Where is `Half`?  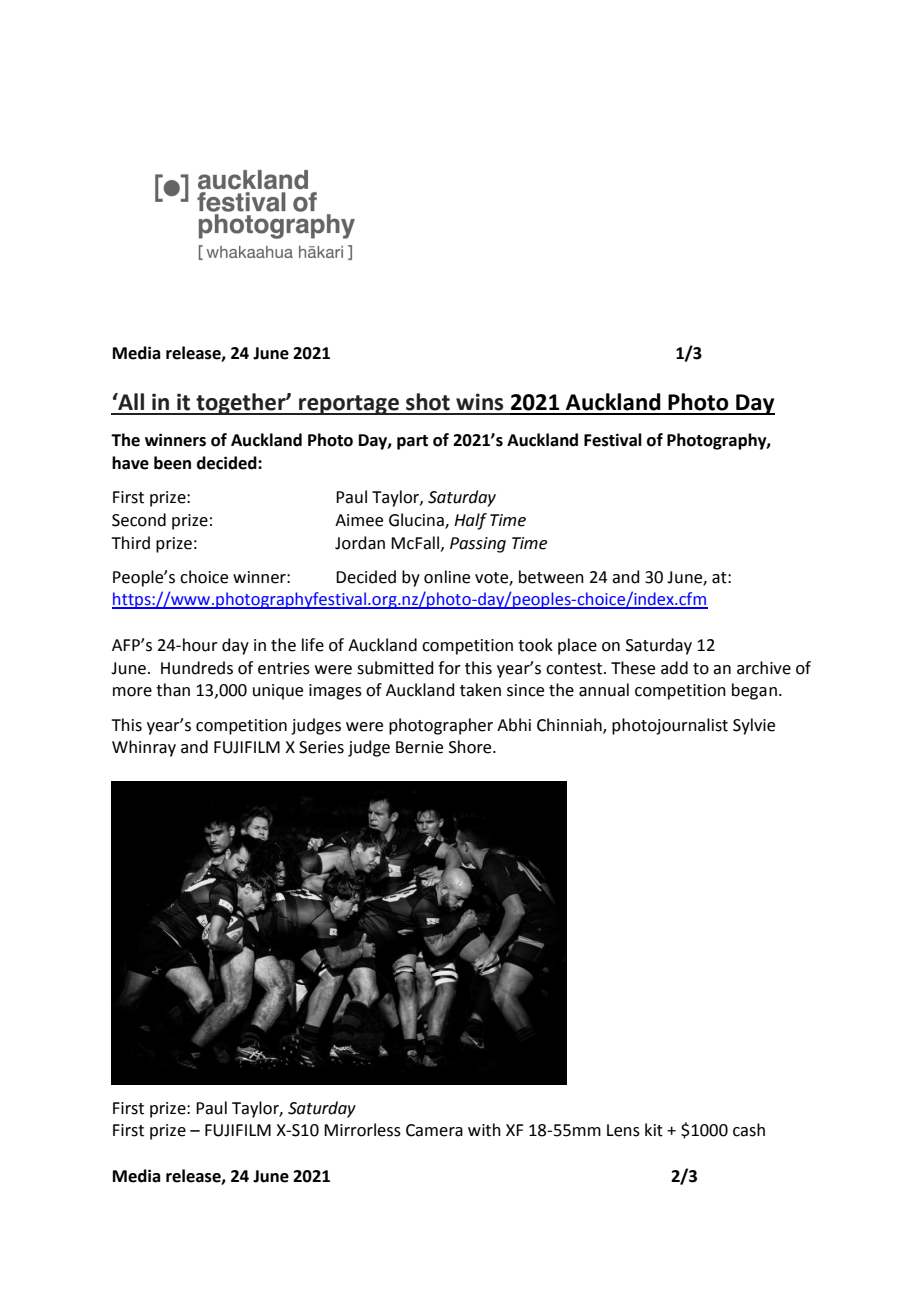 Half is located at coordinates (470, 521).
